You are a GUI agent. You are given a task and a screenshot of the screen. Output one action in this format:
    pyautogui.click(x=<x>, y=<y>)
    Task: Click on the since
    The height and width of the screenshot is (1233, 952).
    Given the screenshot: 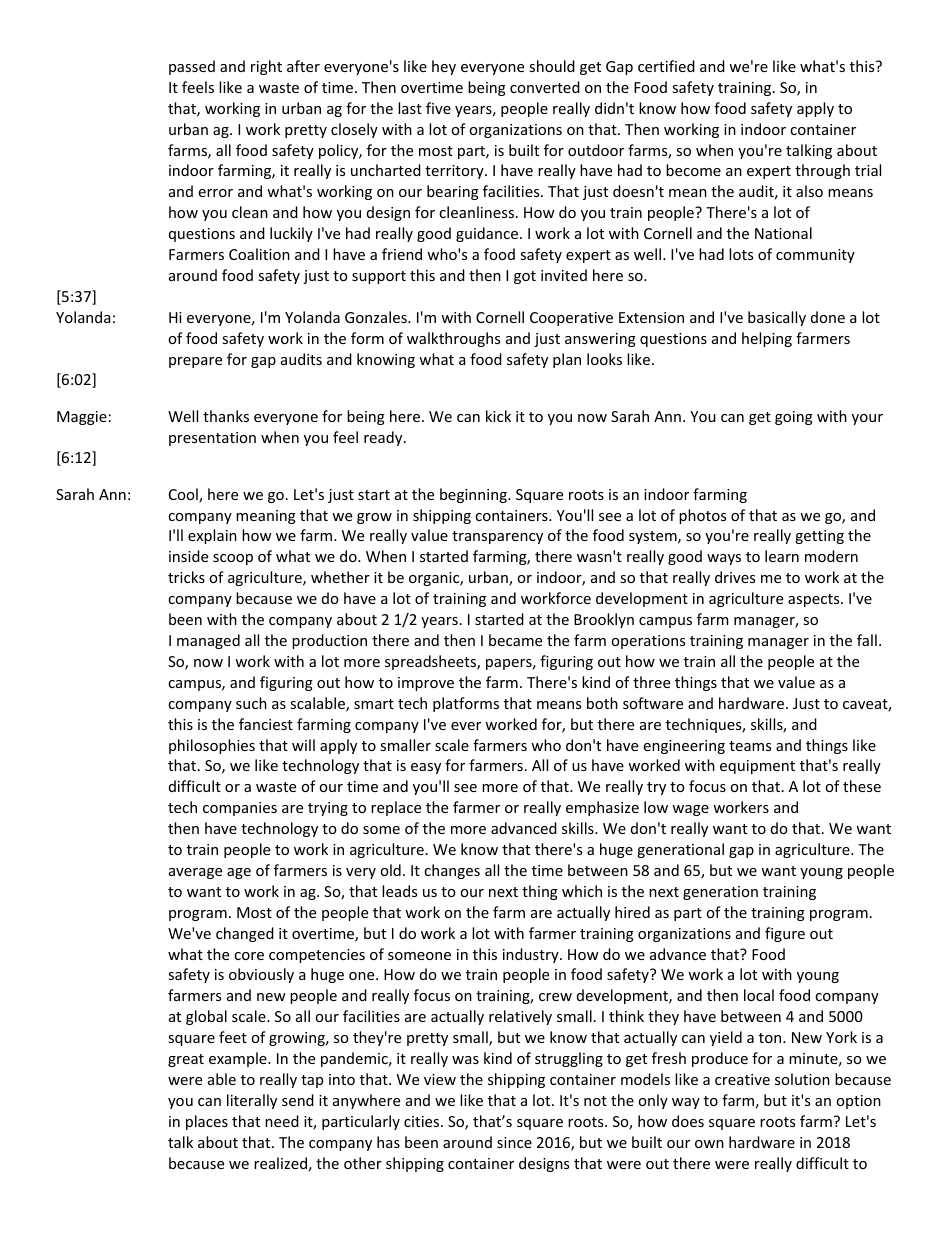 What is the action you would take?
    pyautogui.click(x=514, y=1142)
